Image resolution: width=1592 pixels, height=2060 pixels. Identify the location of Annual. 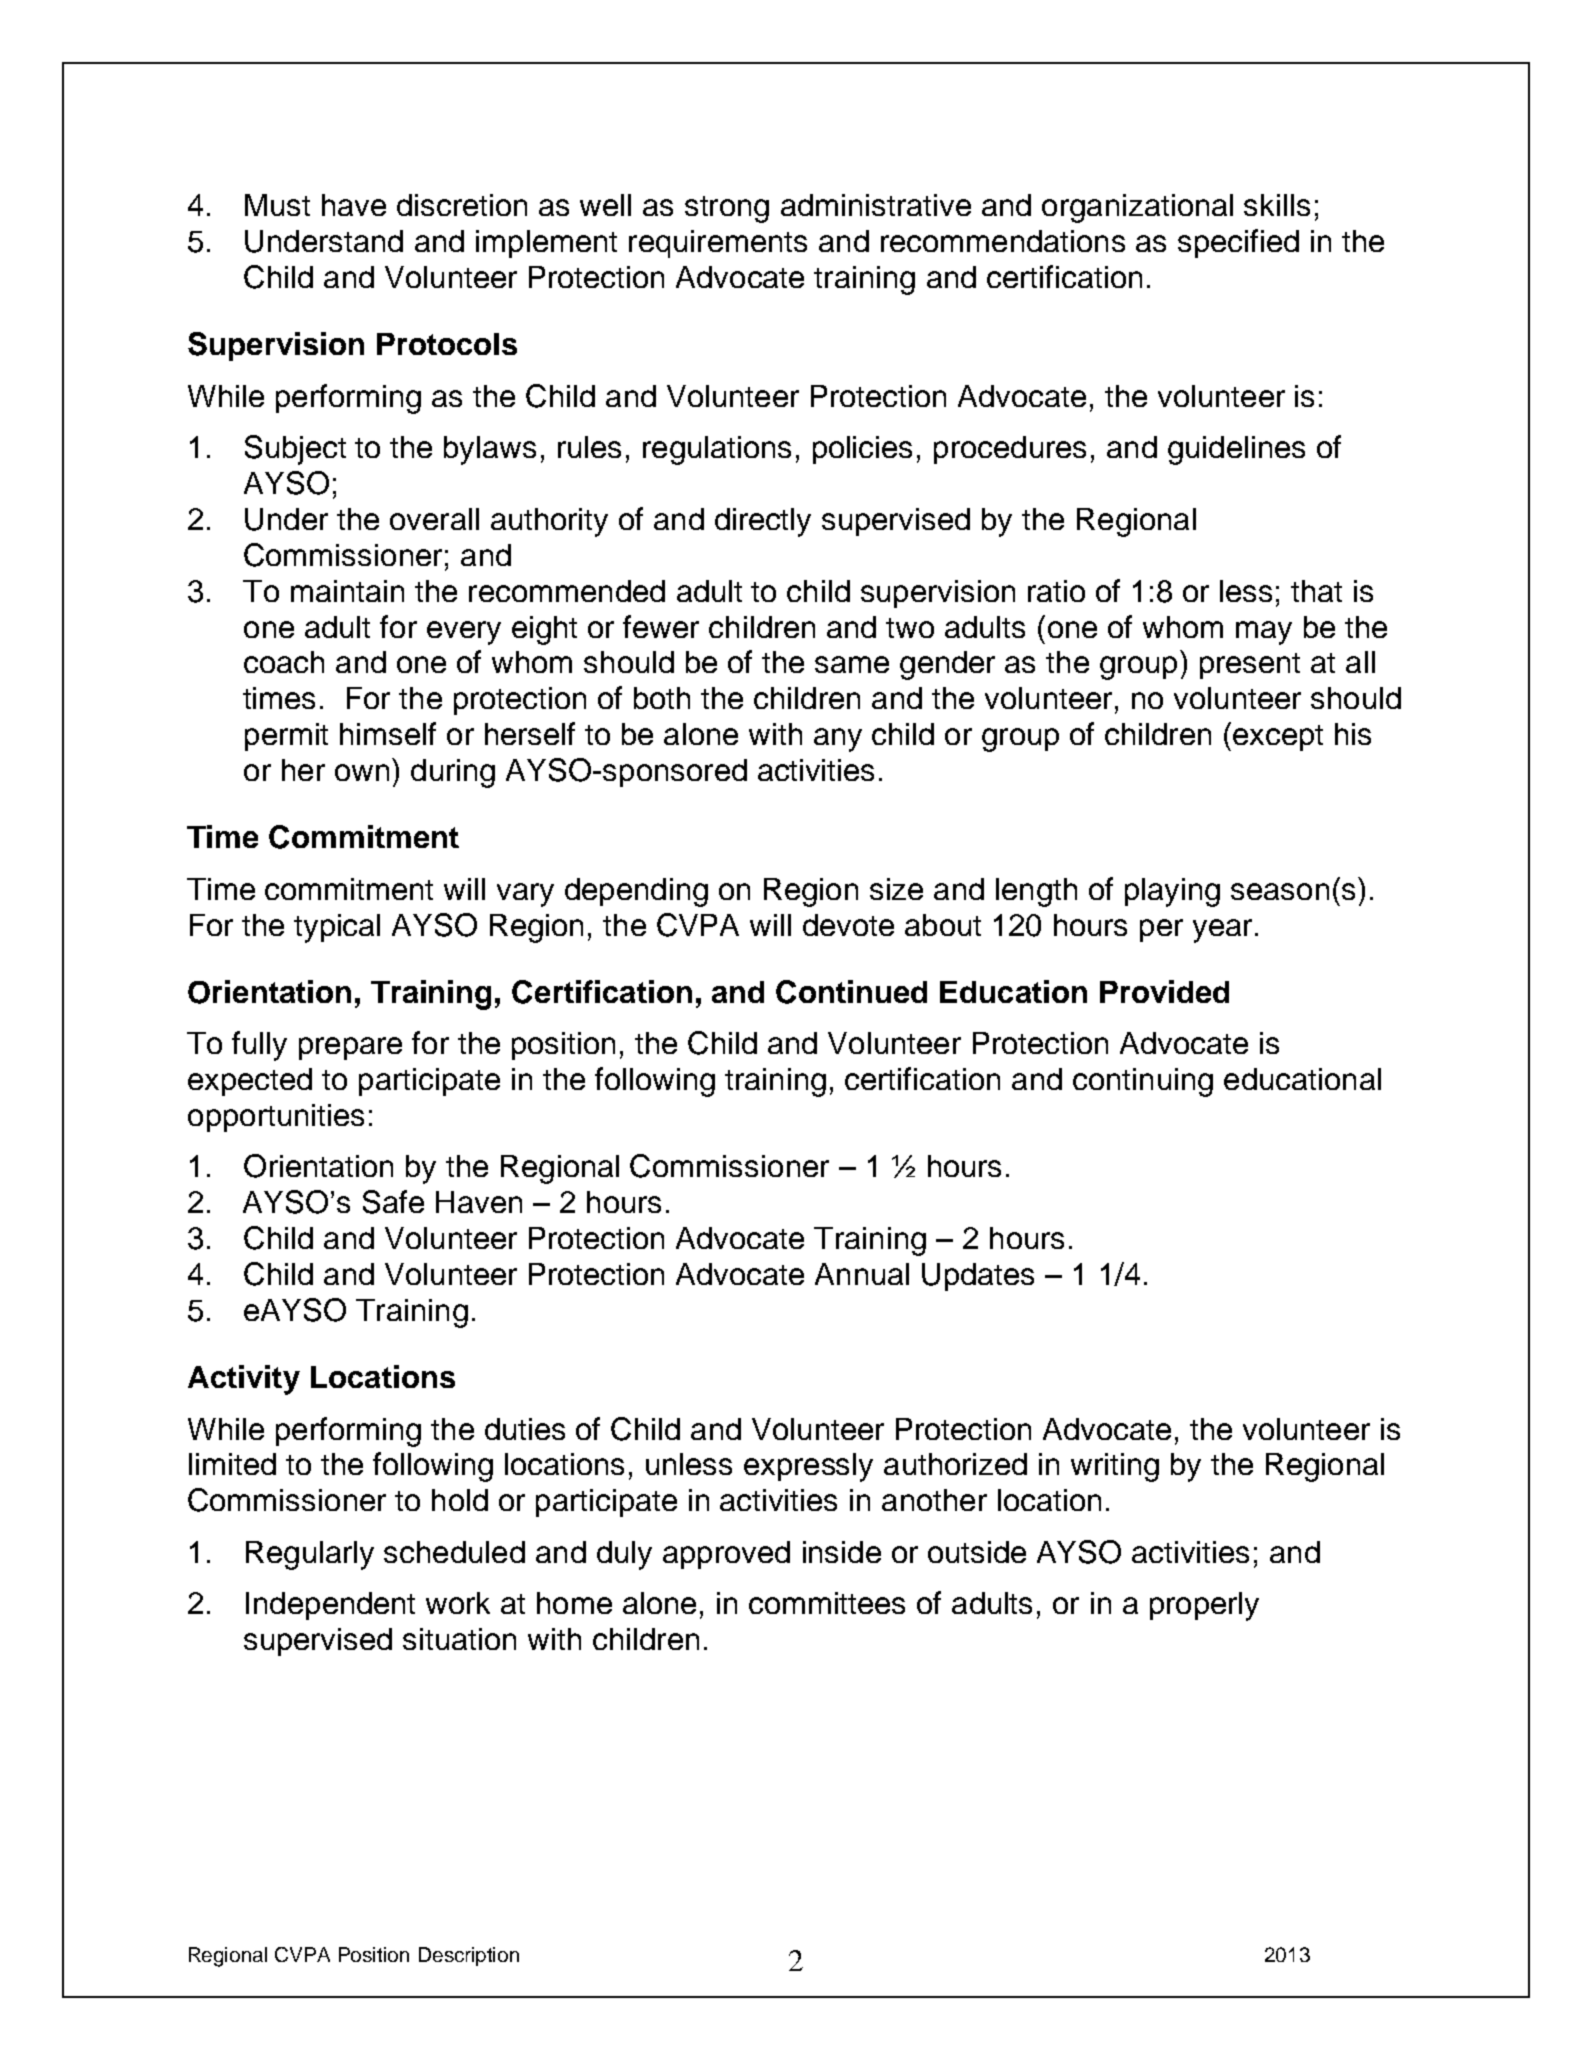
(862, 1274).
